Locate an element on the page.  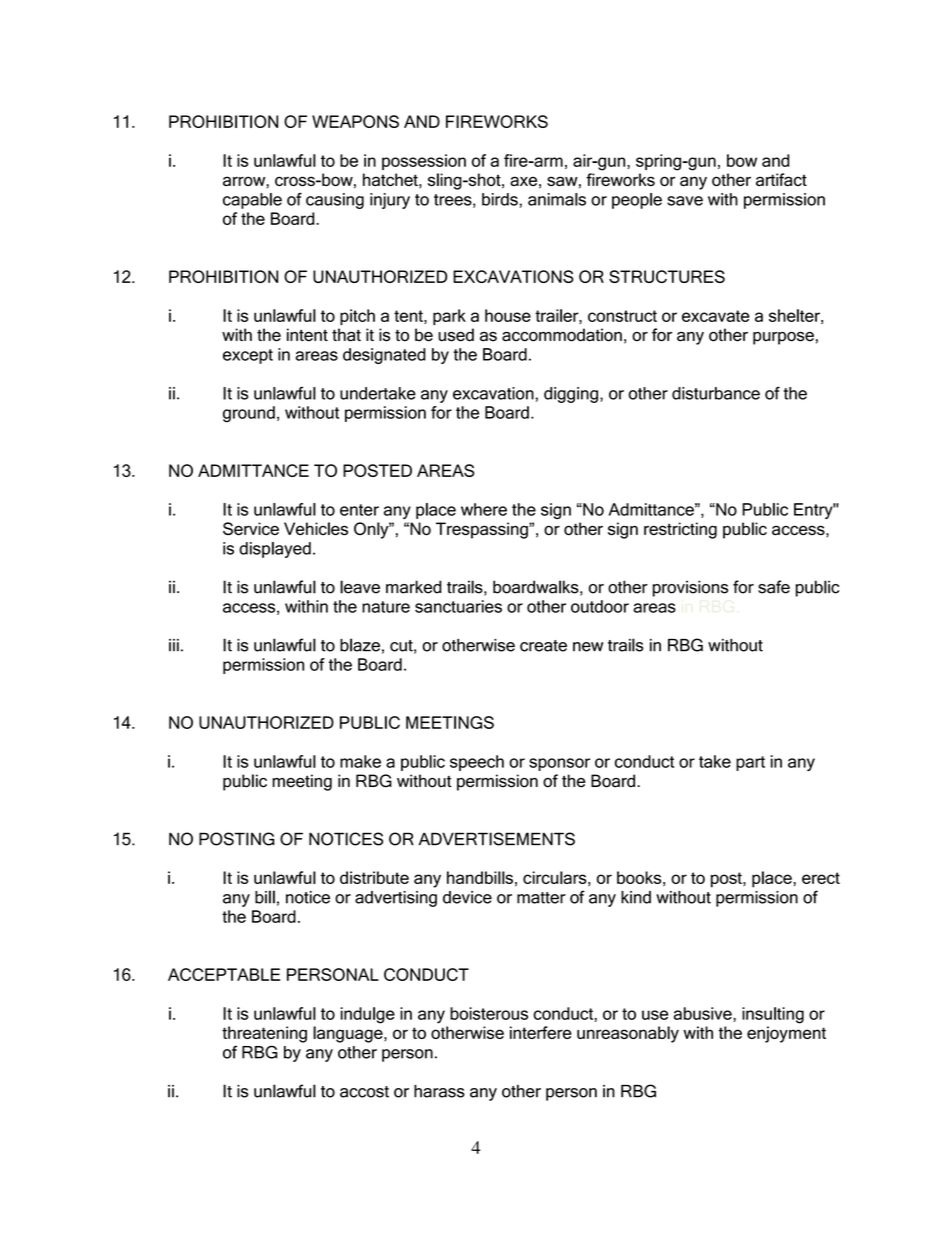
displayed is located at coordinates (275, 550).
